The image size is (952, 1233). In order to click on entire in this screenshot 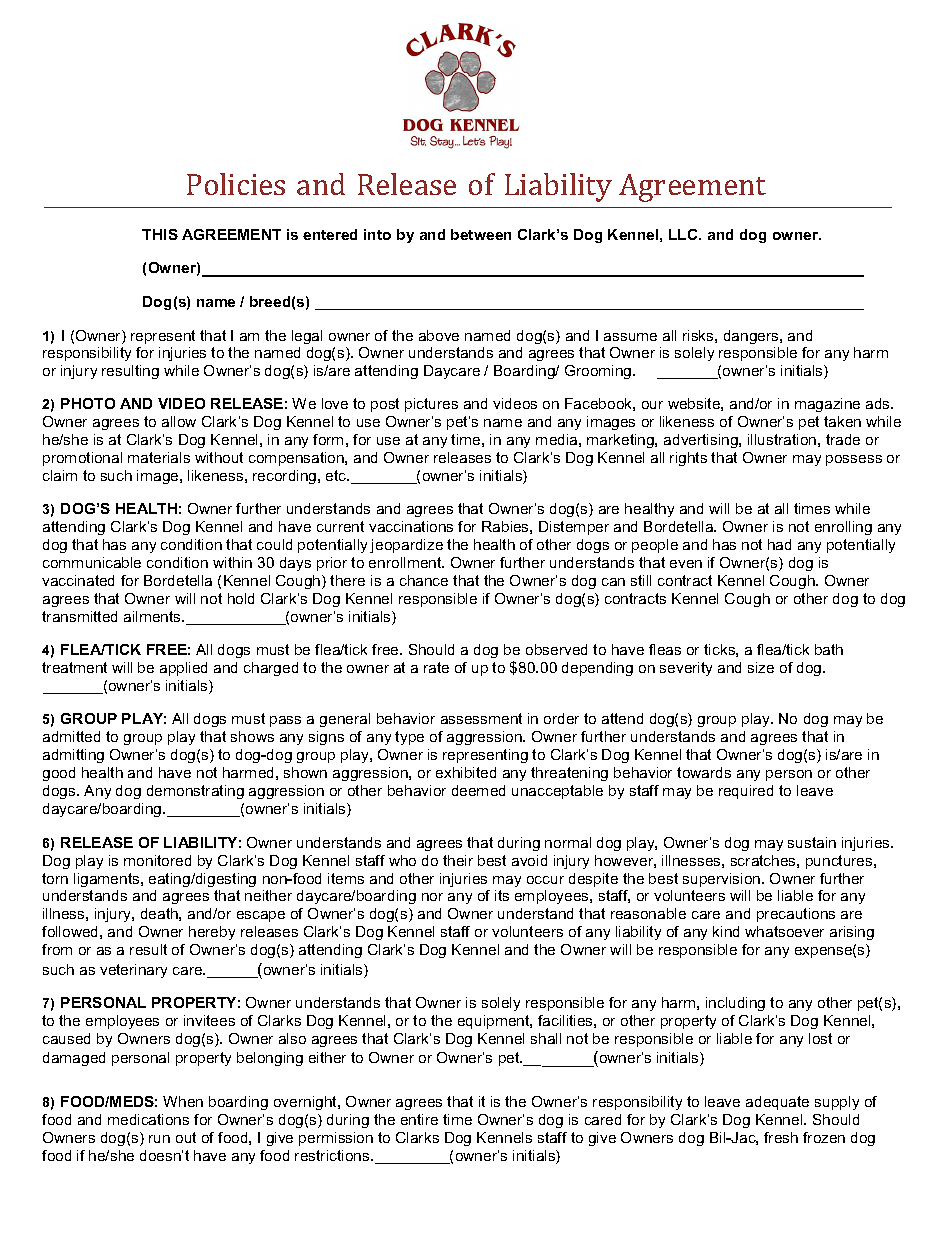, I will do `click(419, 1119)`.
